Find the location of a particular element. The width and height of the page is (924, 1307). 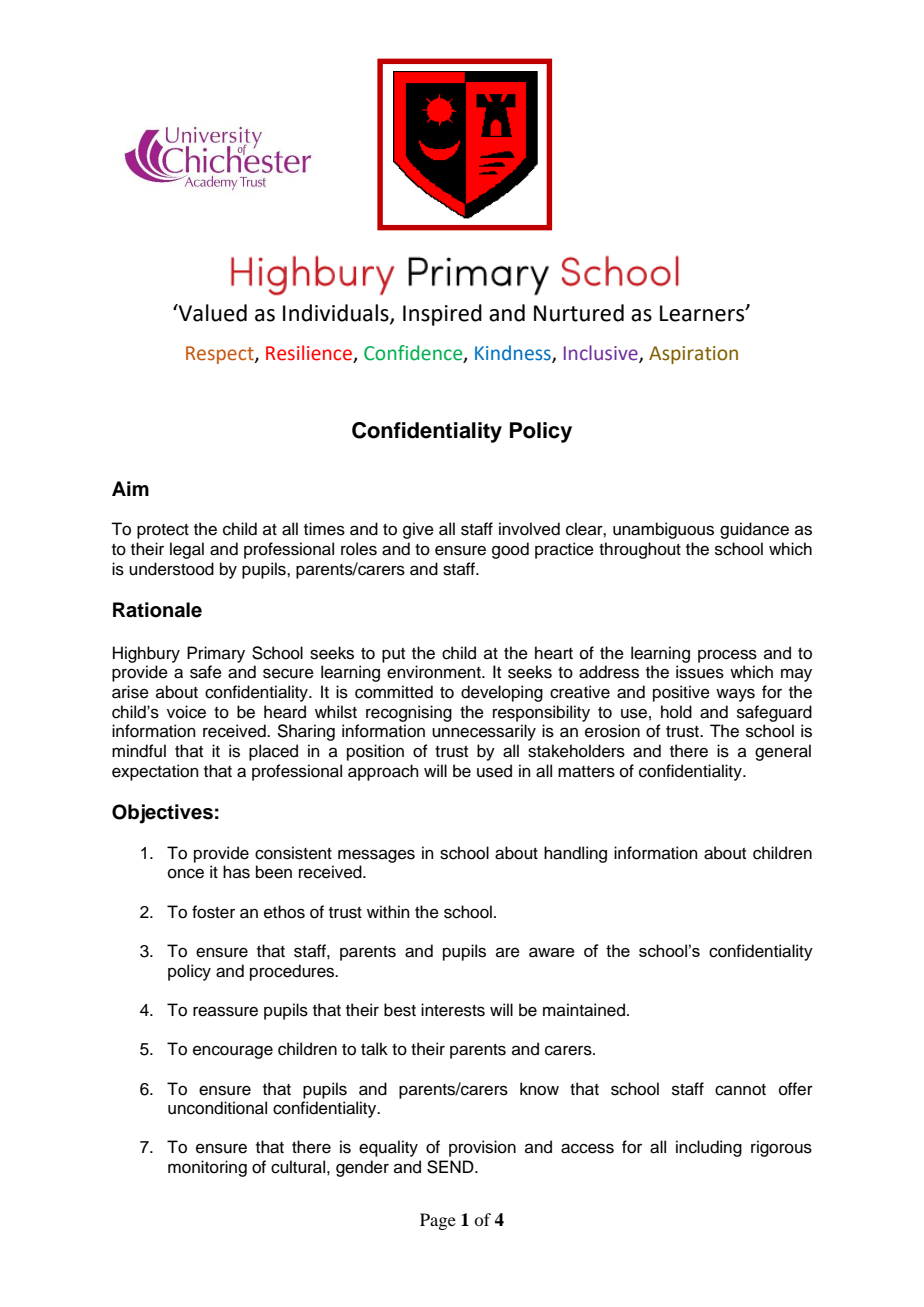

monitoring is located at coordinates (207, 1168).
